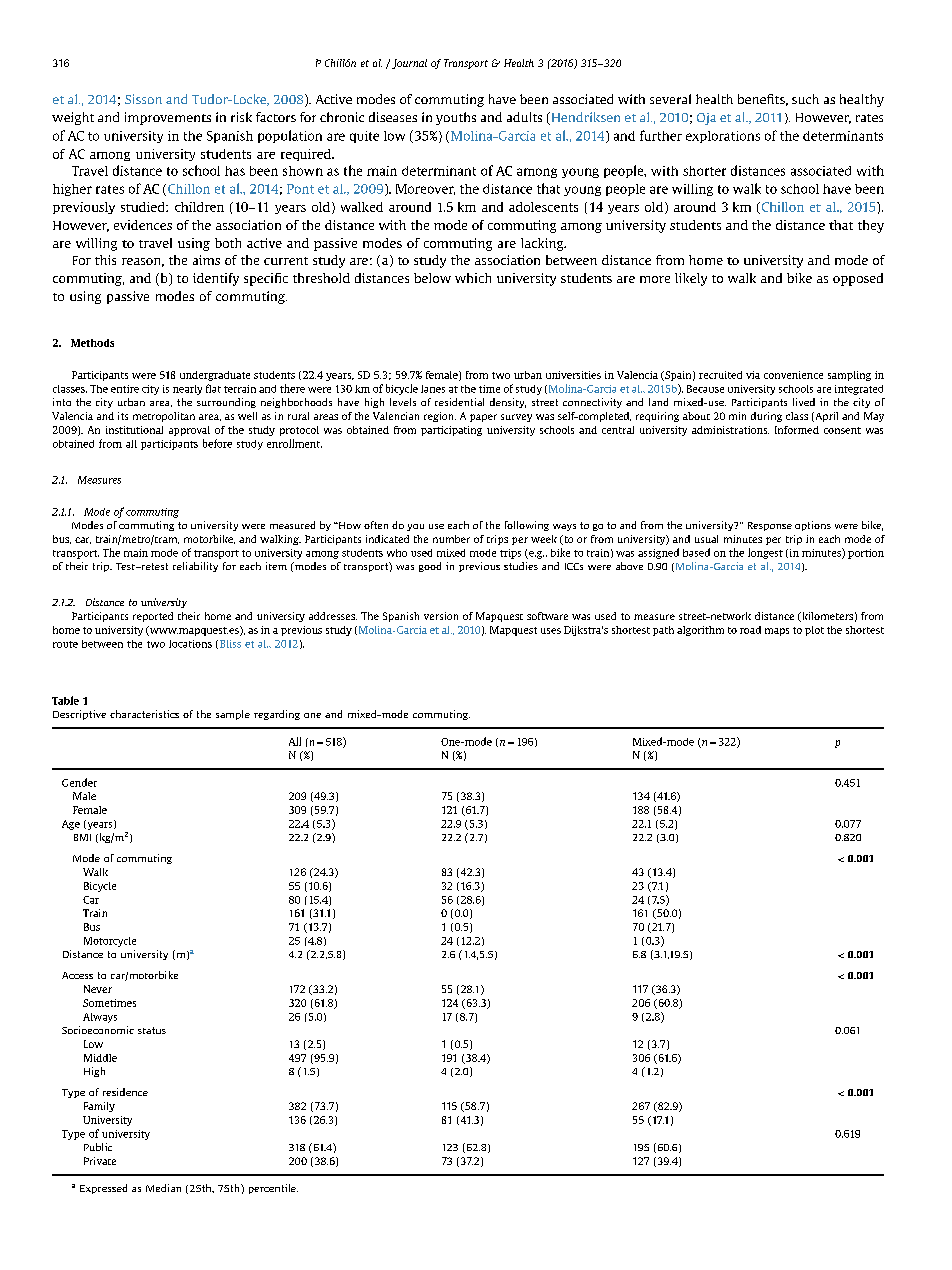 This screenshot has width=952, height=1270. Describe the element at coordinates (134, 430) in the screenshot. I see `institutional` at that location.
